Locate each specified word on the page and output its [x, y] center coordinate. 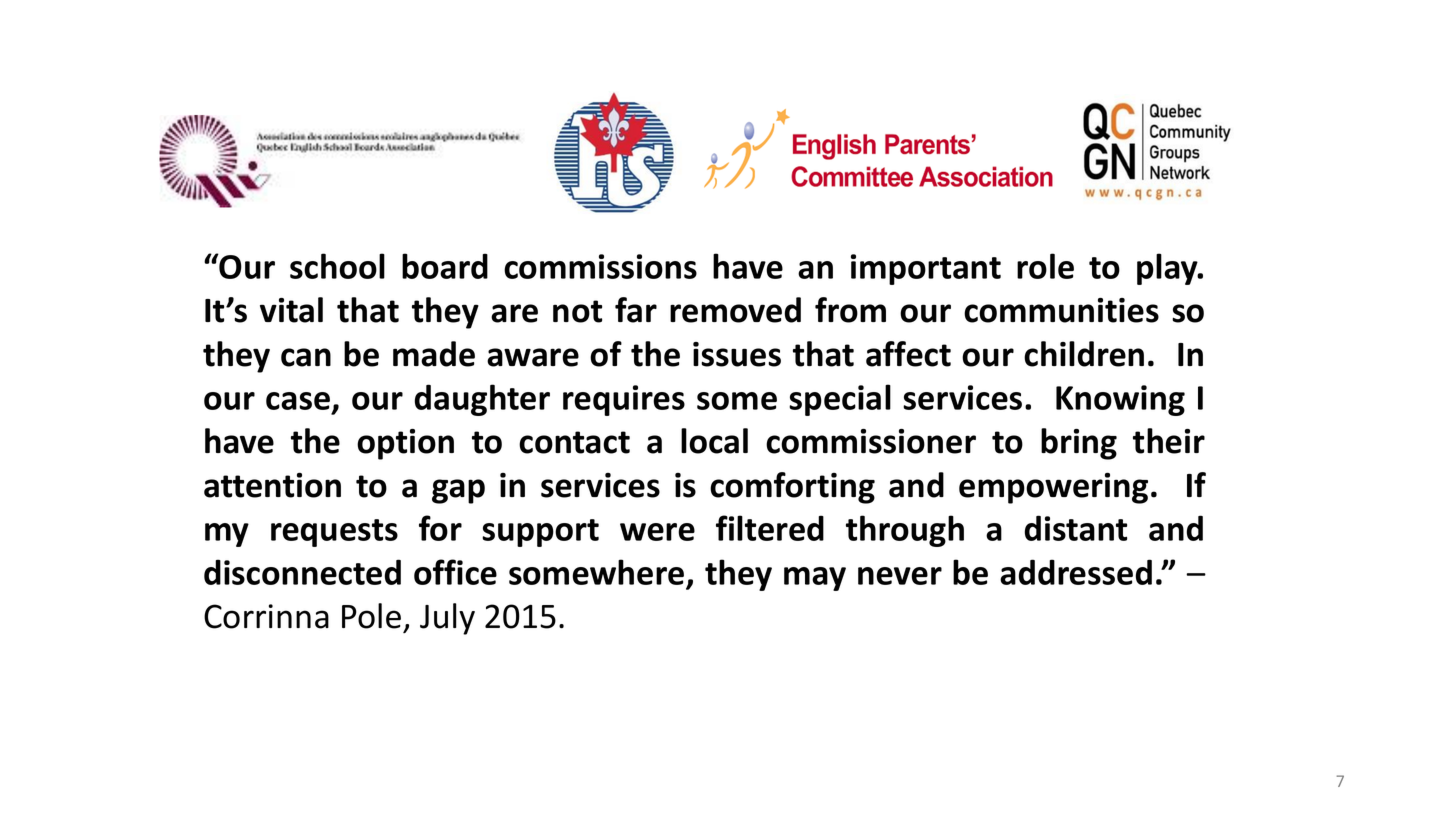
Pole [371, 616]
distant [1076, 528]
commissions [600, 266]
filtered [770, 528]
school [337, 266]
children [1084, 354]
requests [334, 533]
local [714, 441]
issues [737, 354]
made [434, 354]
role [1045, 266]
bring [1079, 444]
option [405, 444]
